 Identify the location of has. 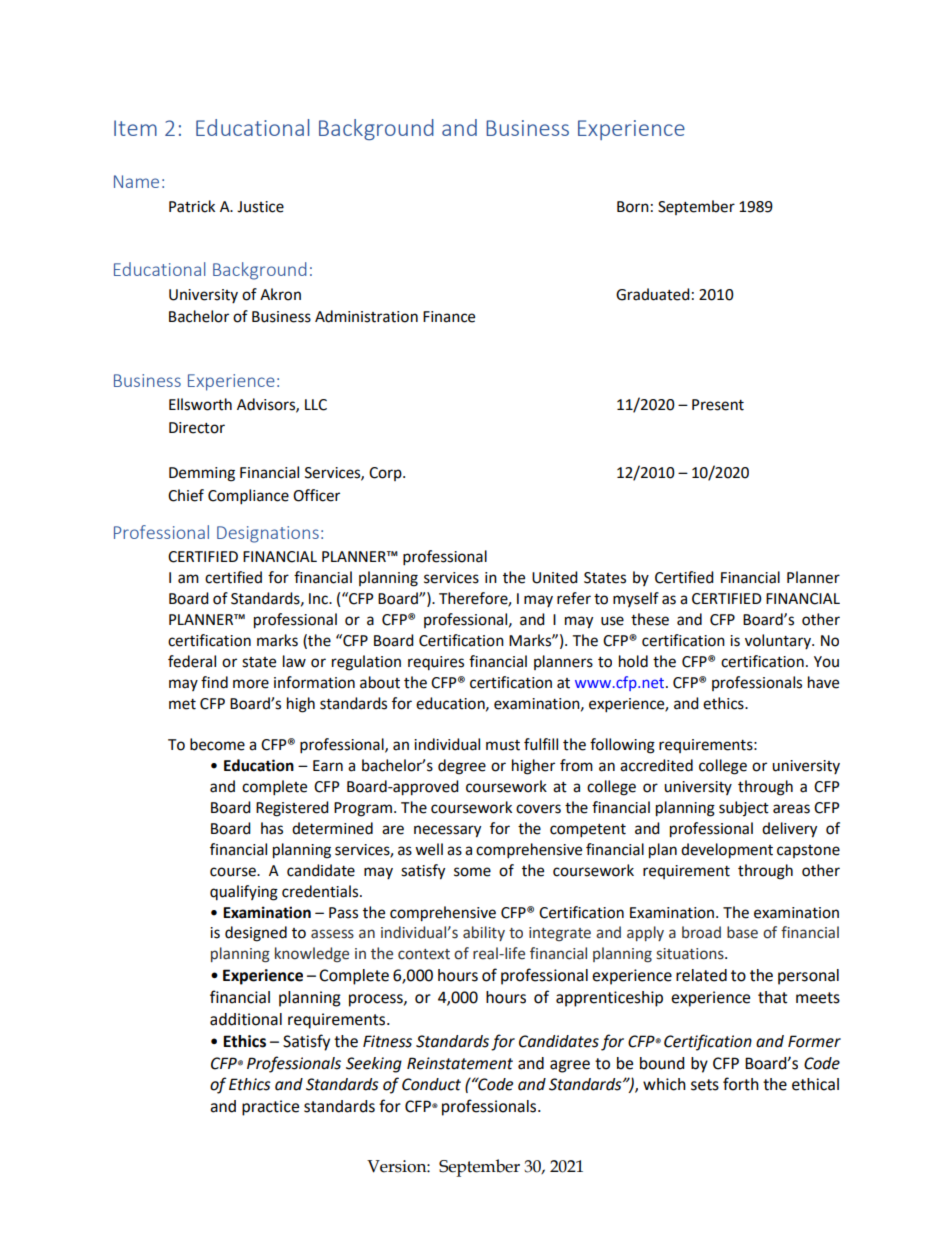
(272, 828).
